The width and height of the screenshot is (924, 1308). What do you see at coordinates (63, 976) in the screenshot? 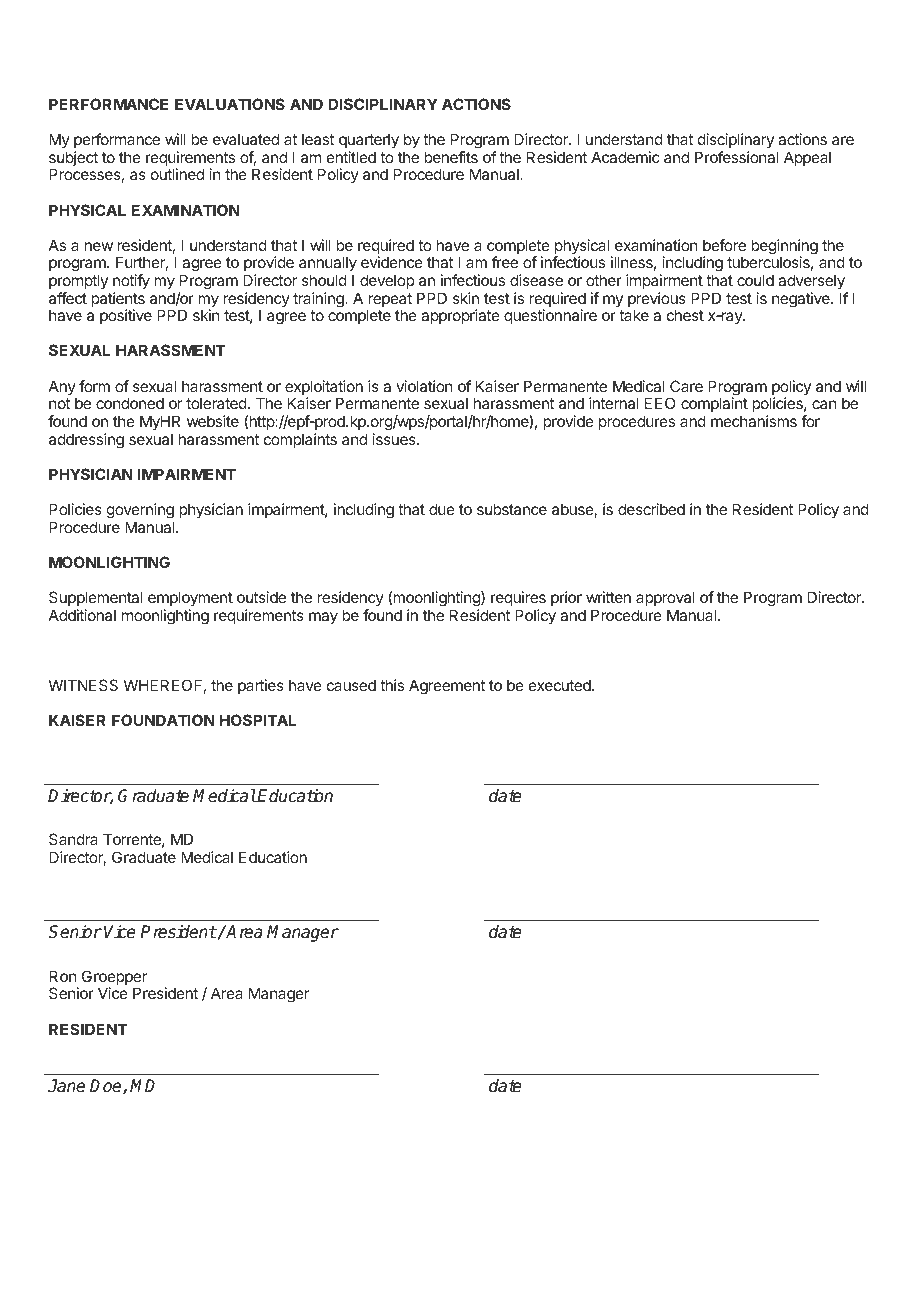
I see `Ron` at bounding box center [63, 976].
